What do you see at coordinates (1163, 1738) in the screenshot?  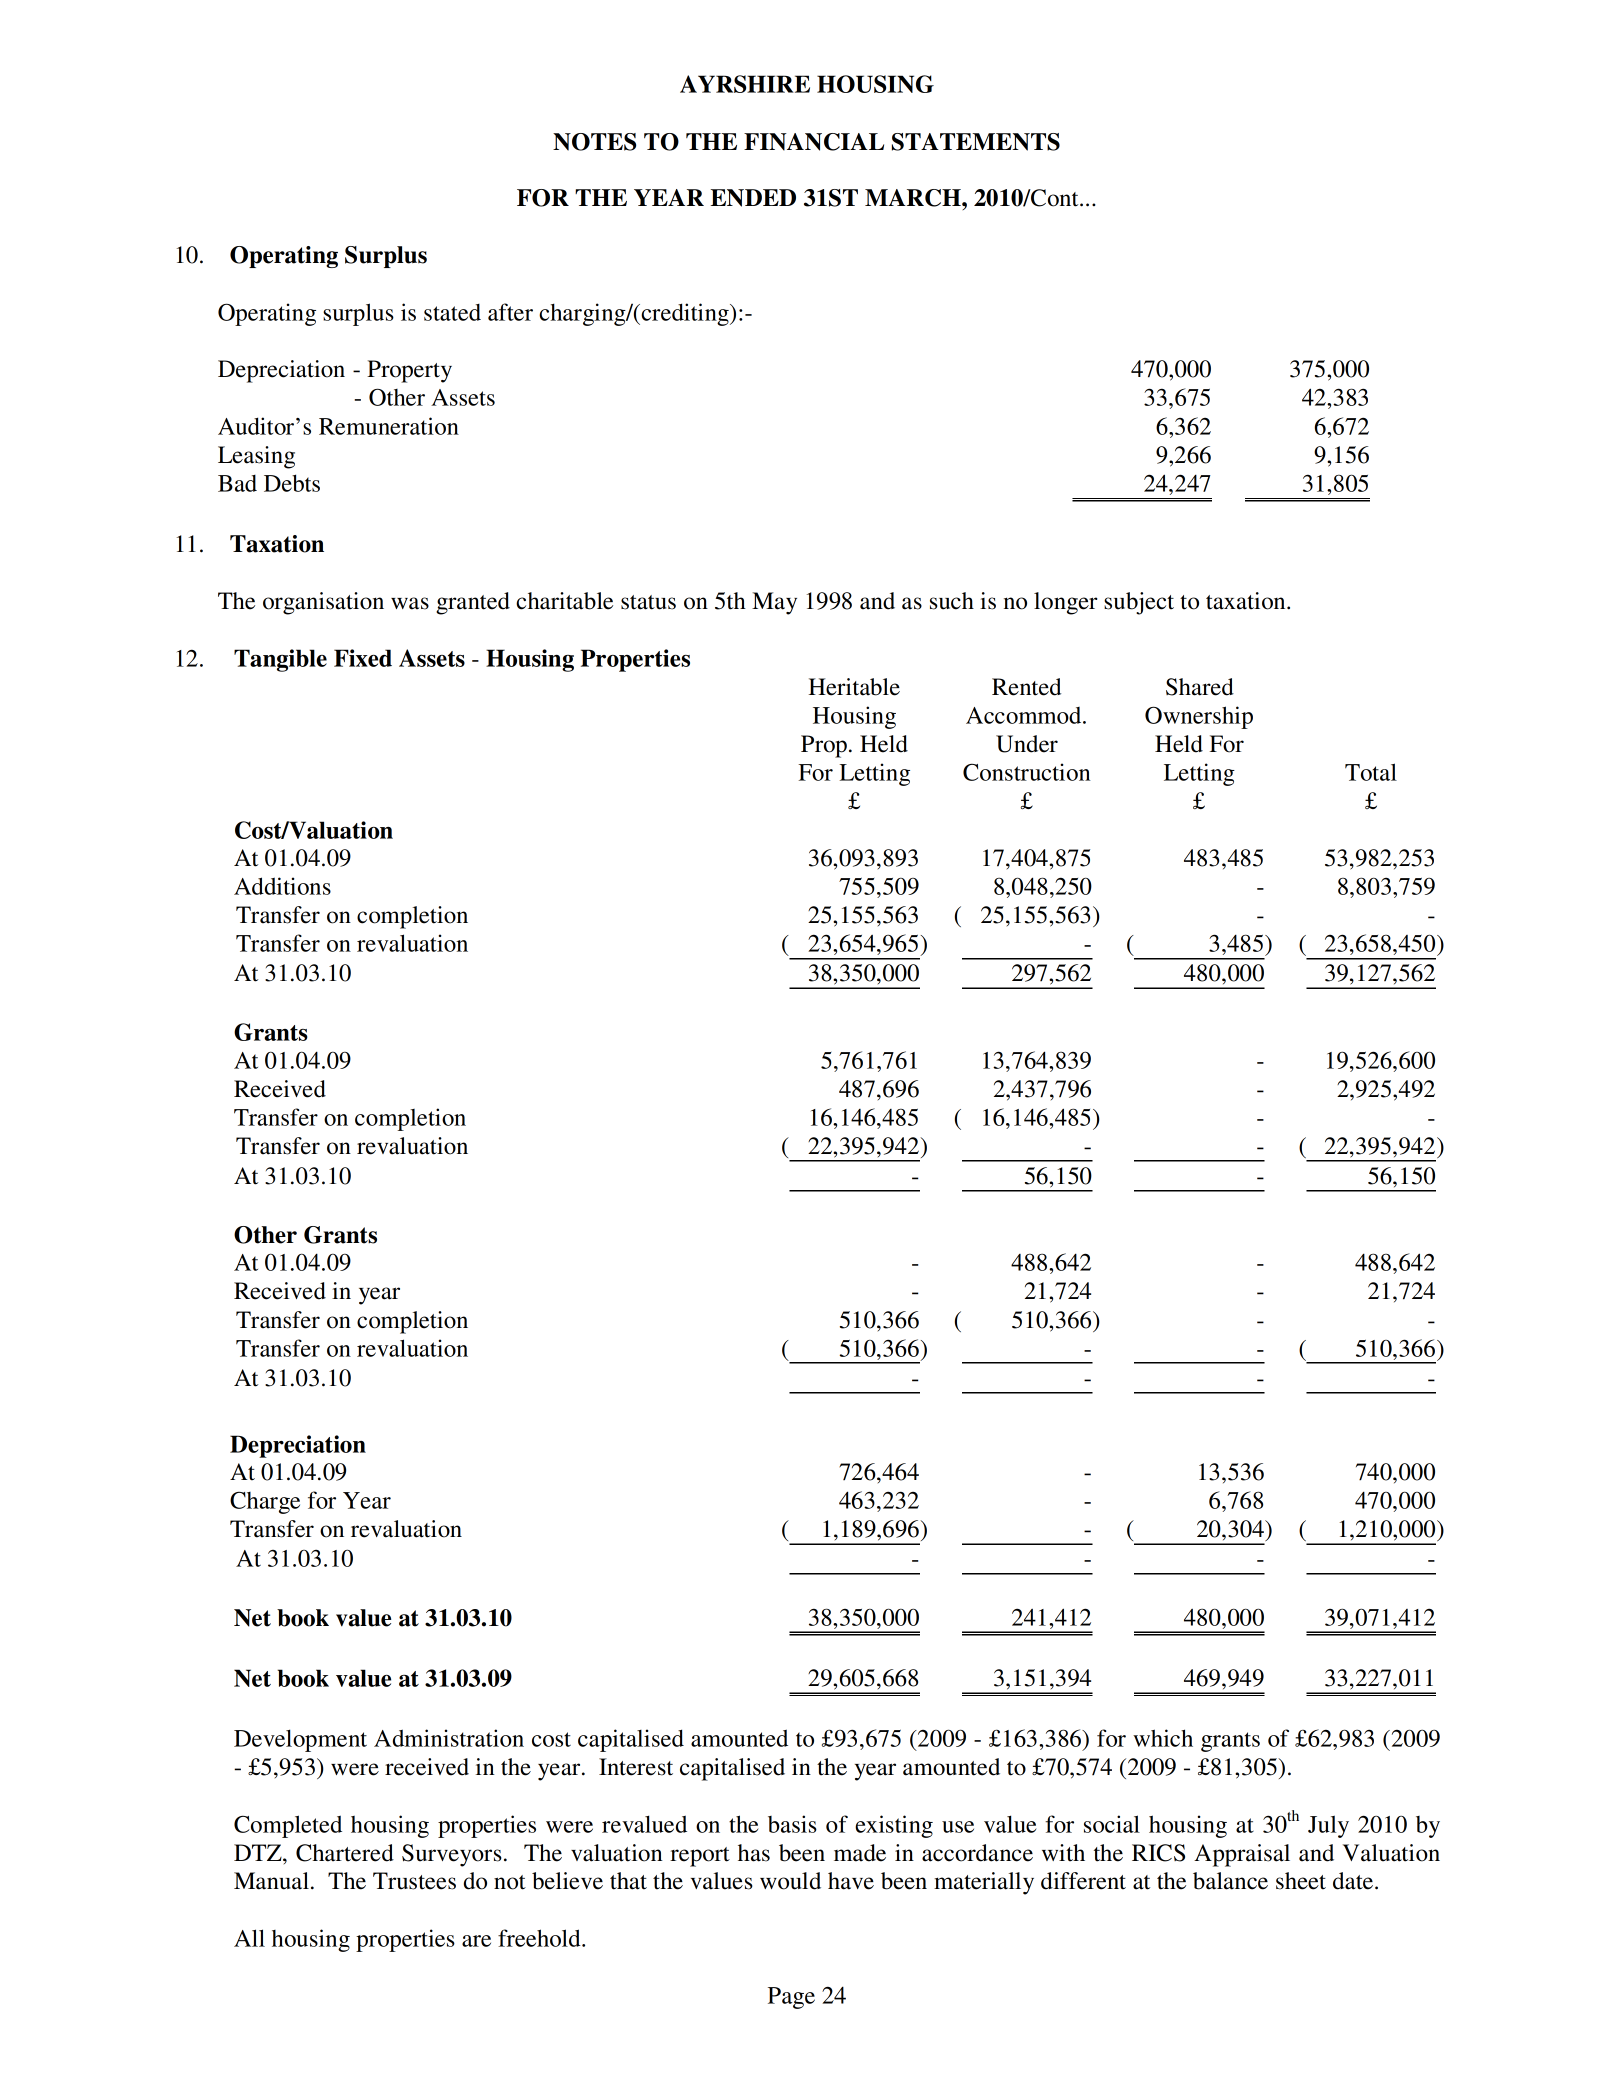 I see `which` at bounding box center [1163, 1738].
